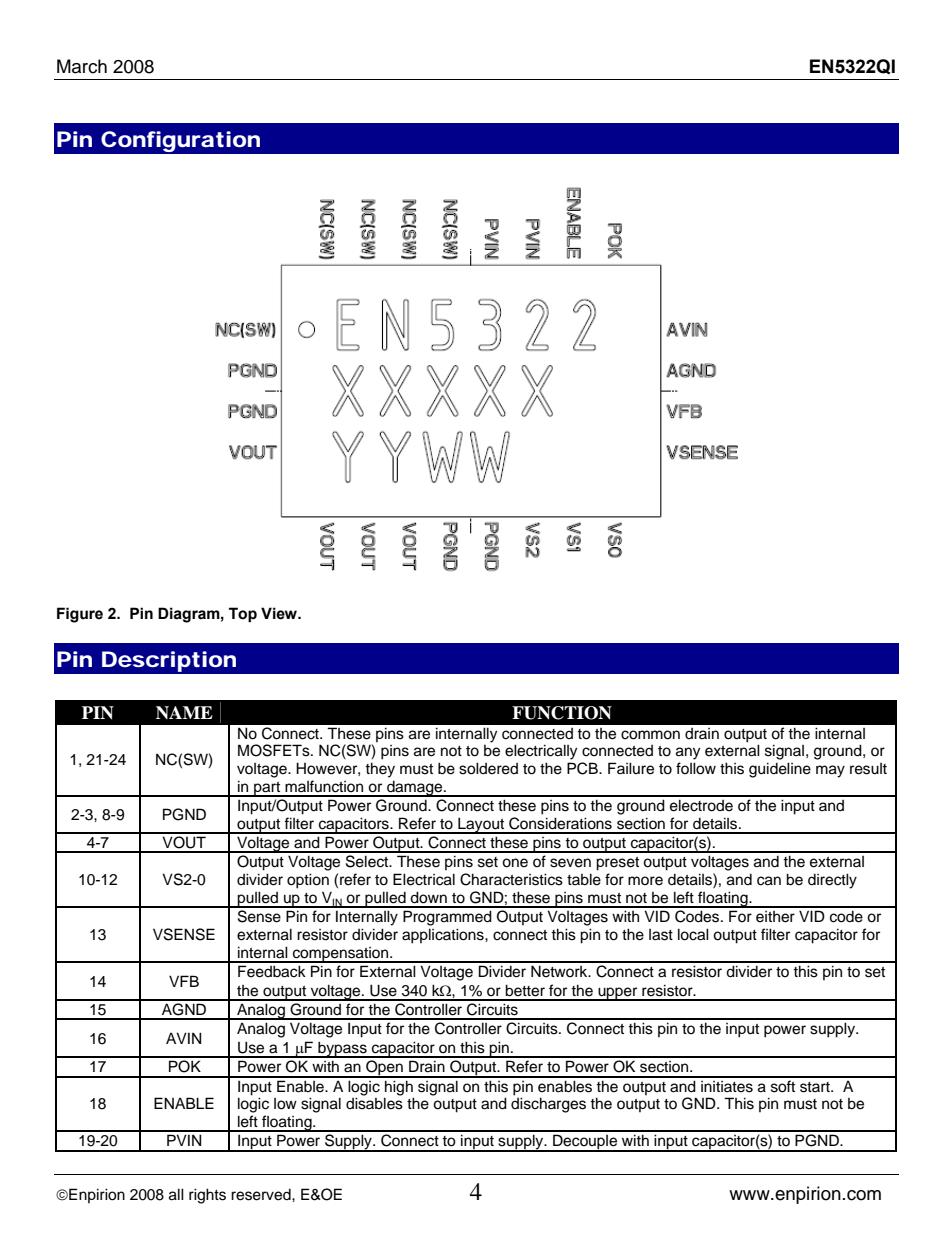 The height and width of the screenshot is (1233, 952). Describe the element at coordinates (207, 1196) in the screenshot. I see `rights` at that location.
